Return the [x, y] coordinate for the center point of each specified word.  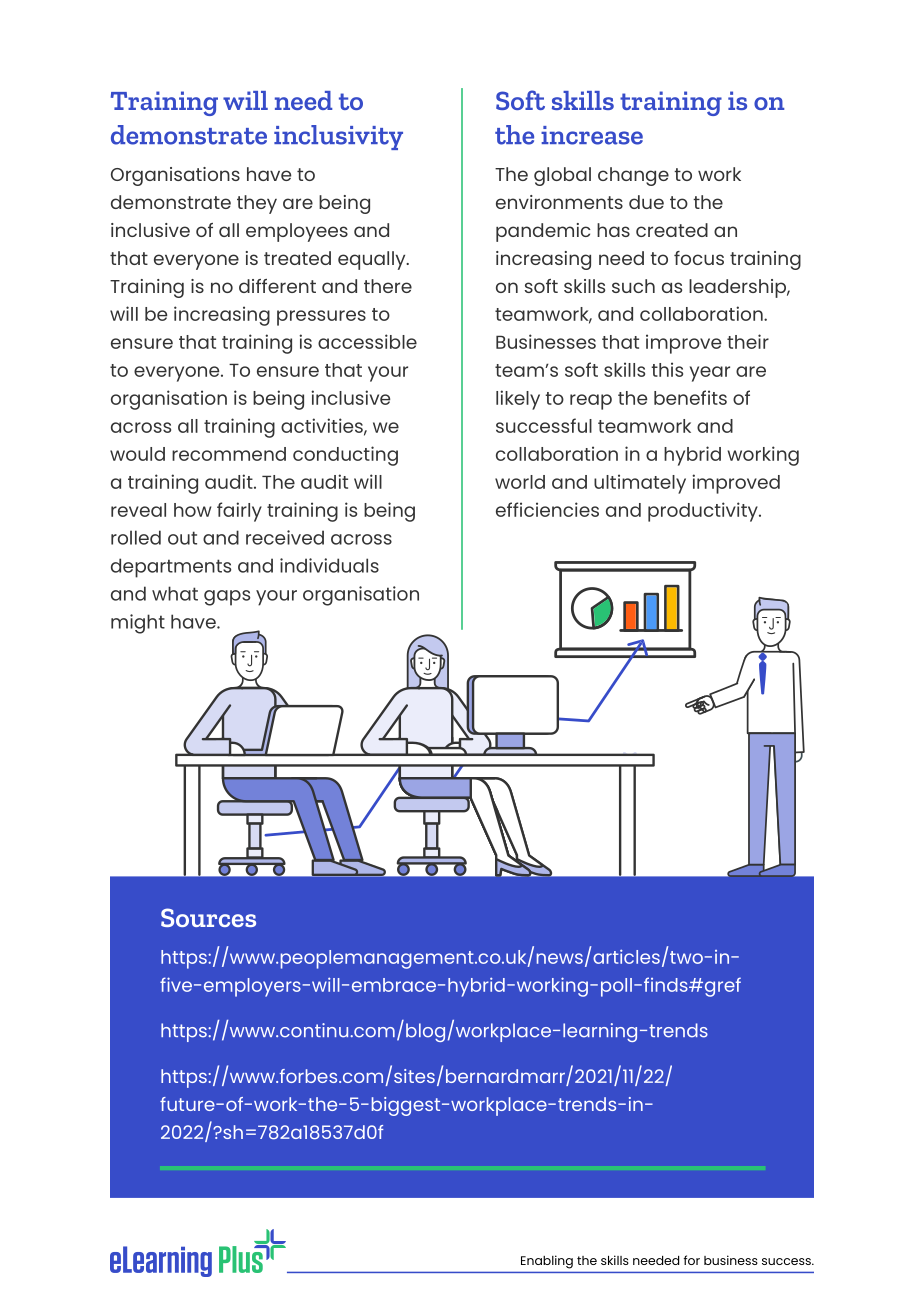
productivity [704, 512]
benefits [690, 397]
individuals [329, 565]
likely [518, 400]
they [257, 204]
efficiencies [547, 509]
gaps [227, 598]
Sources [208, 917]
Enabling [547, 1262]
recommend [229, 454]
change [633, 176]
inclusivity [338, 137]
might [138, 624]
